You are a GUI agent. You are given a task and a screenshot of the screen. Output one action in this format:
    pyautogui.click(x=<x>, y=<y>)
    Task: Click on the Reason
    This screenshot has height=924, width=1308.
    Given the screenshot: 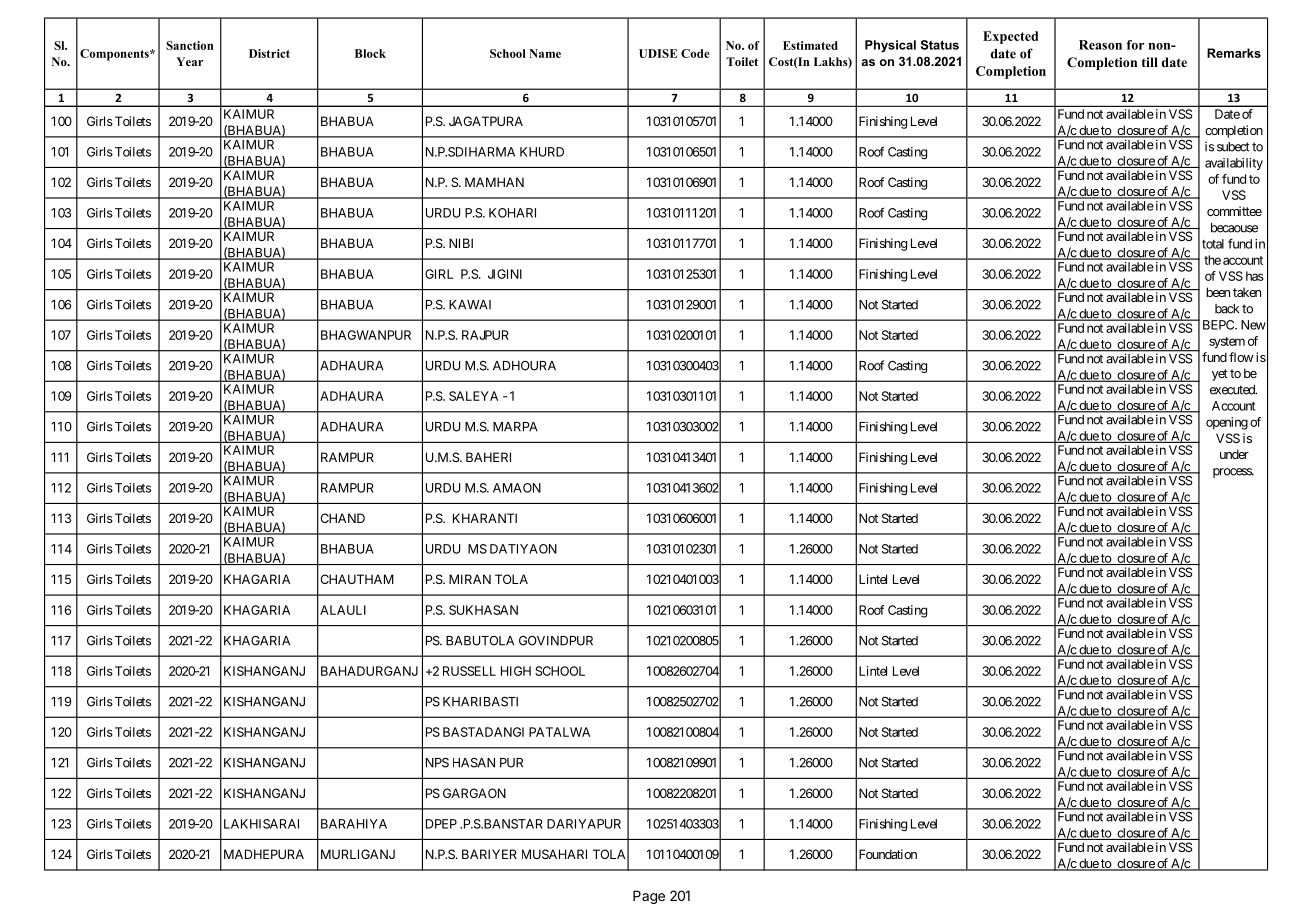 What is the action you would take?
    pyautogui.click(x=1100, y=45)
